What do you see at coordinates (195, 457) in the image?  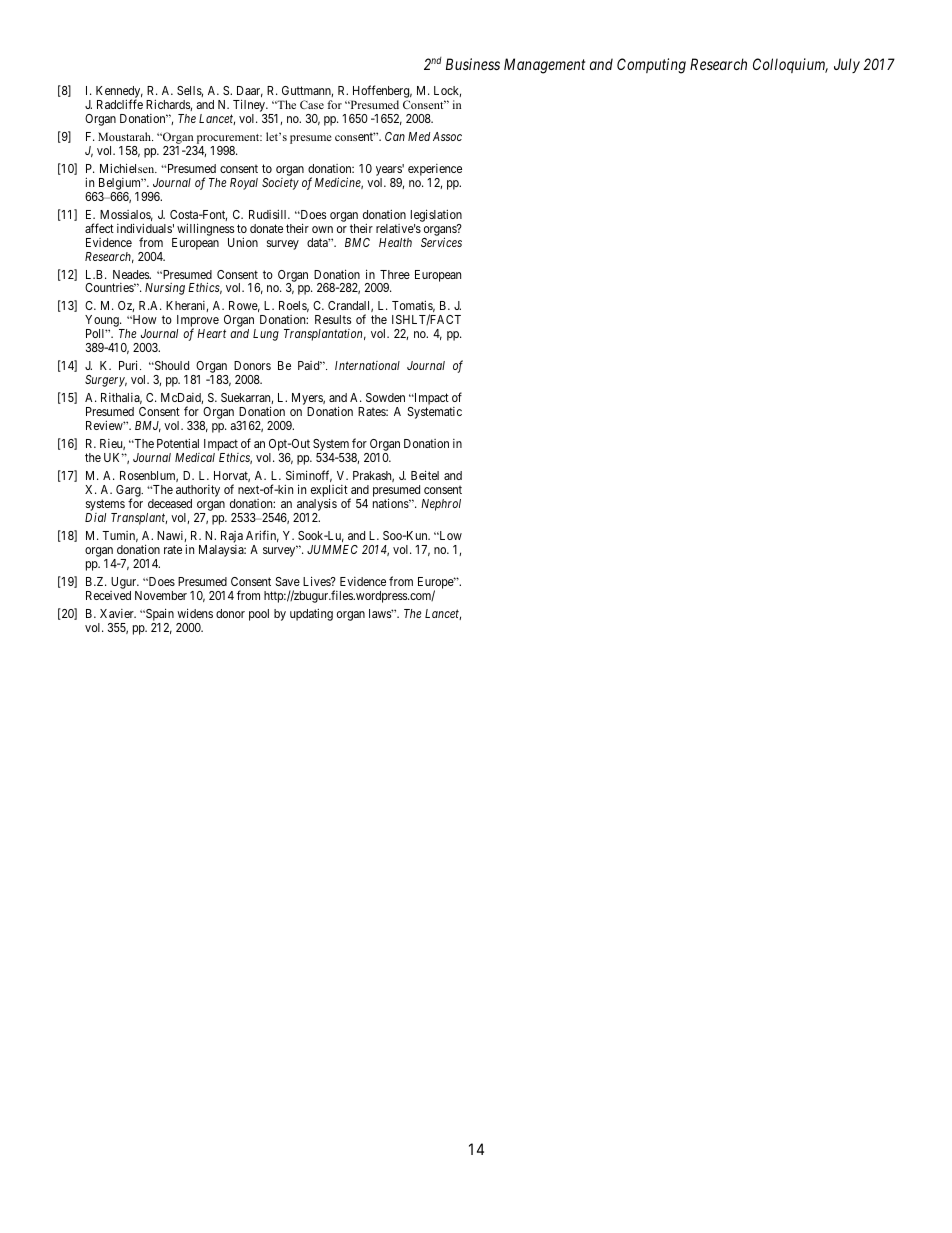 I see `Medical` at bounding box center [195, 457].
